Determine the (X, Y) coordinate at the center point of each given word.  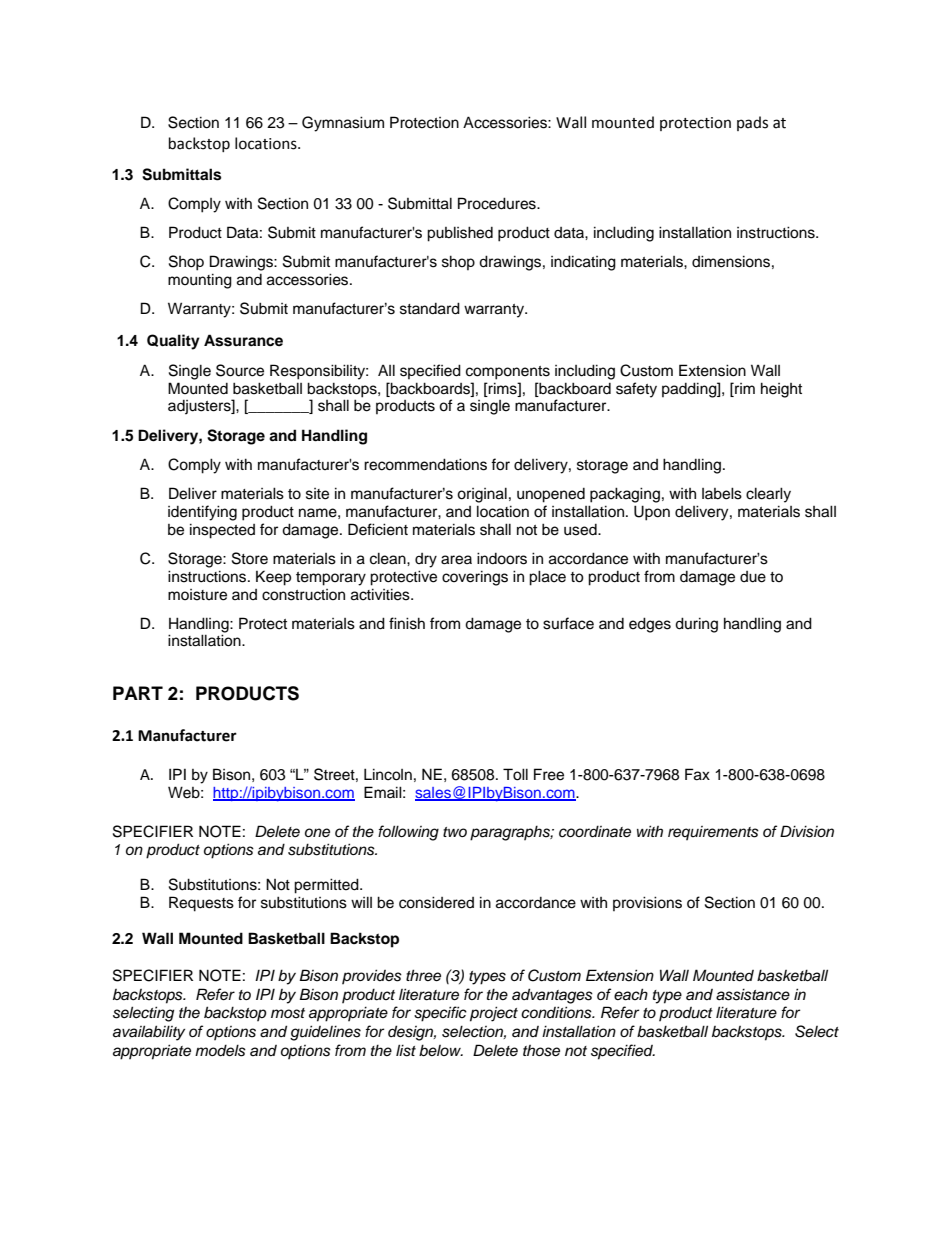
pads (752, 123)
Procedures (498, 203)
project (494, 1014)
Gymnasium (343, 124)
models (220, 1050)
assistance (753, 994)
